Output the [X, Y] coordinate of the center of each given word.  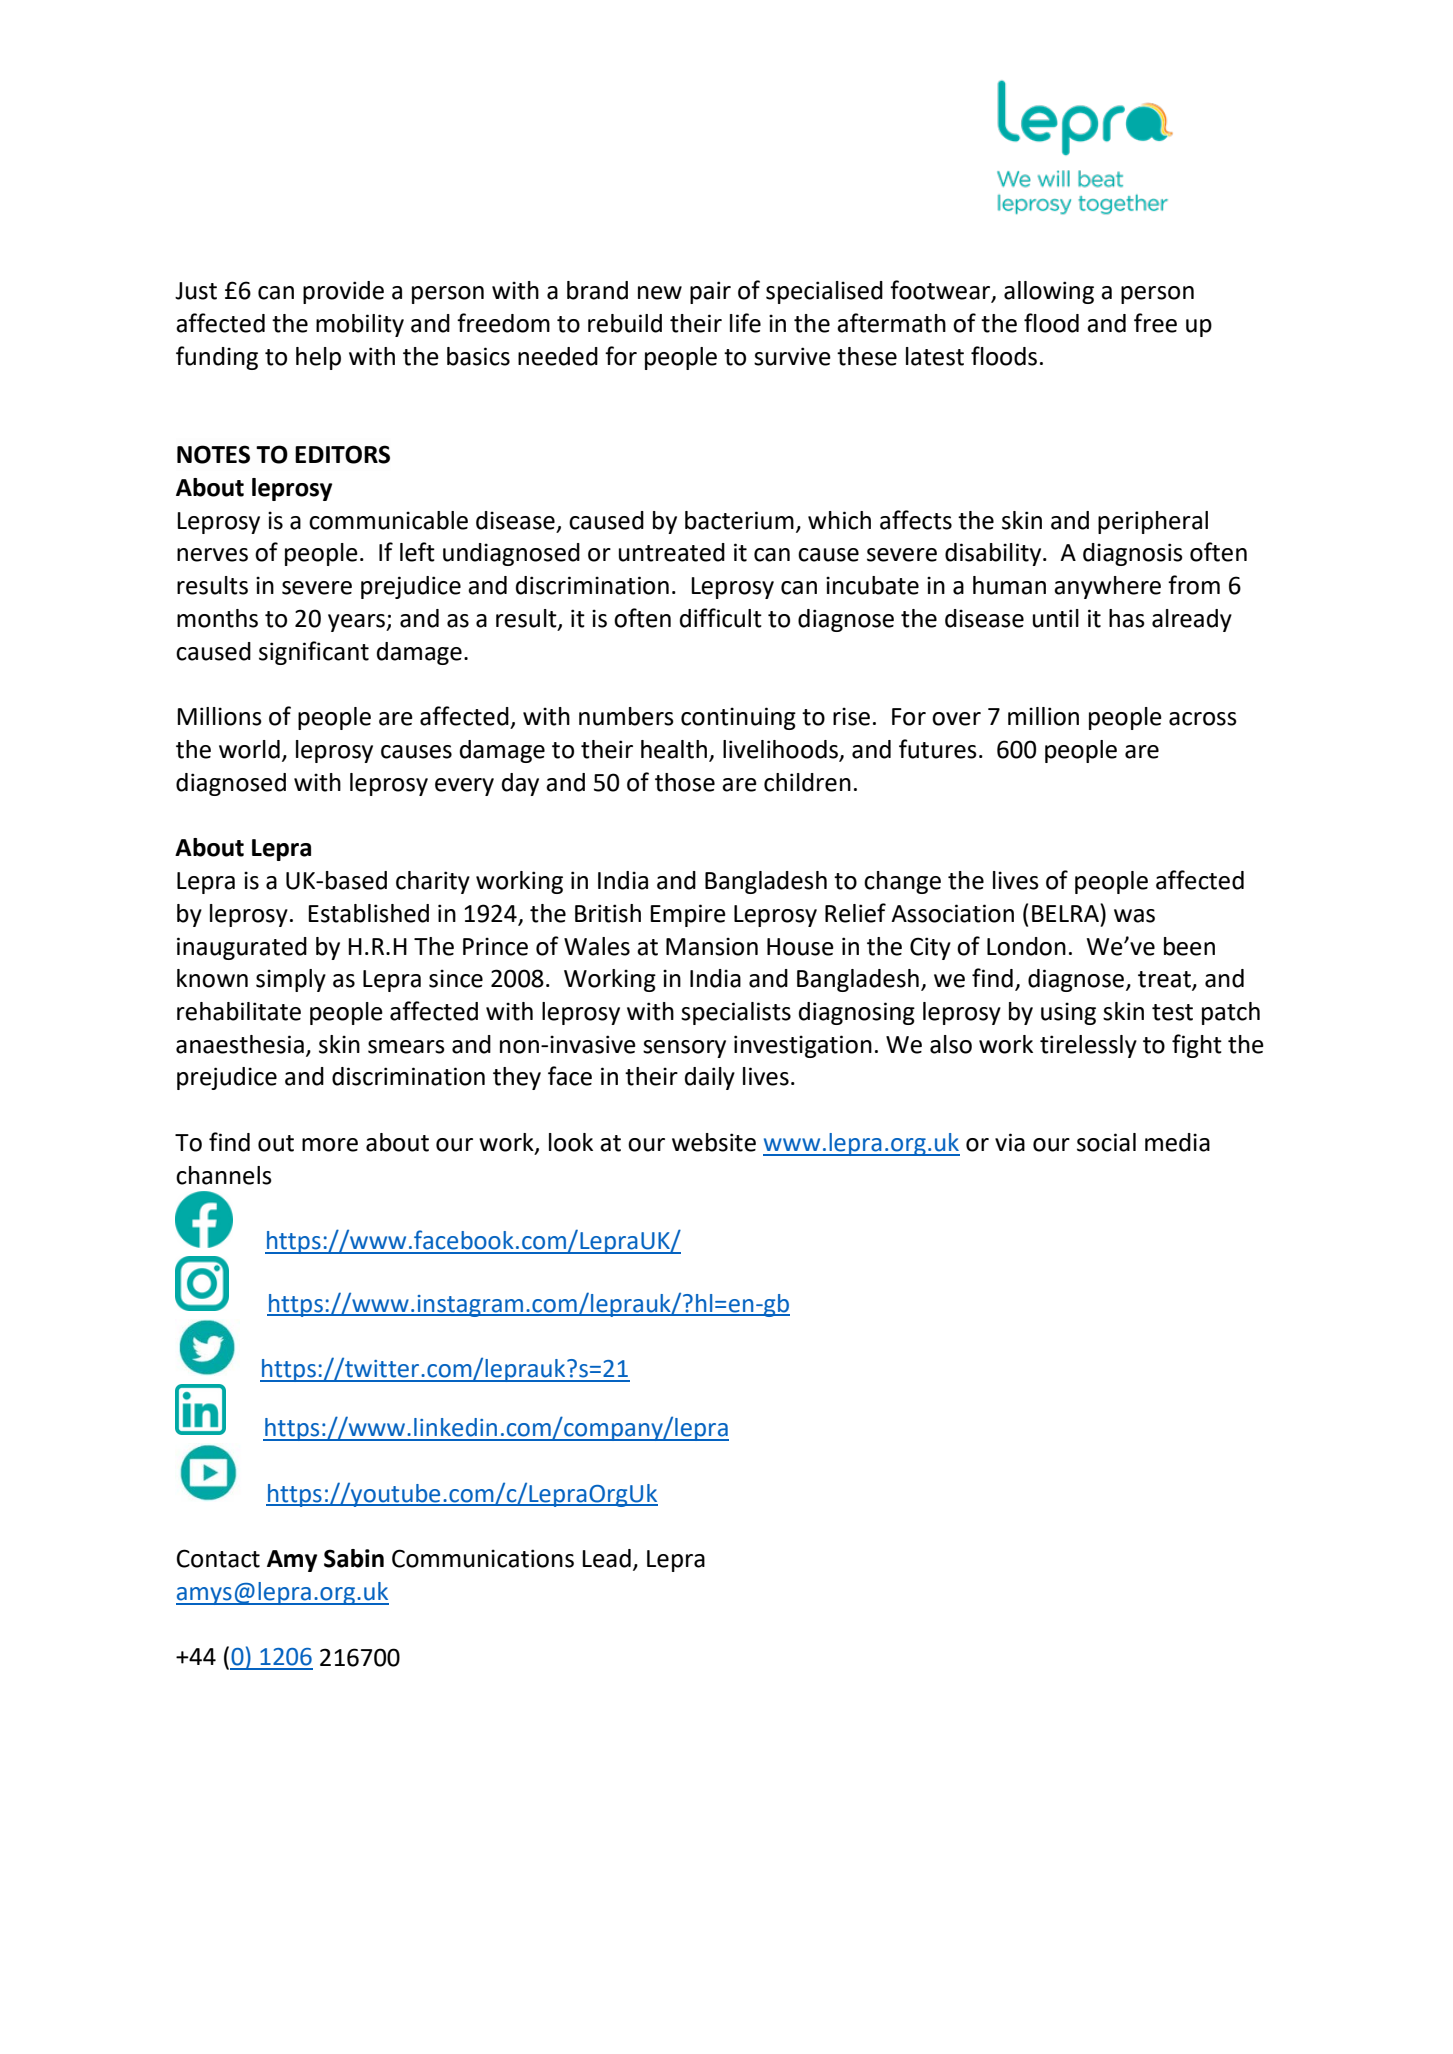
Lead [606, 1558]
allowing [1049, 292]
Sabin [354, 1558]
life [745, 323]
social [1106, 1142]
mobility [360, 325]
